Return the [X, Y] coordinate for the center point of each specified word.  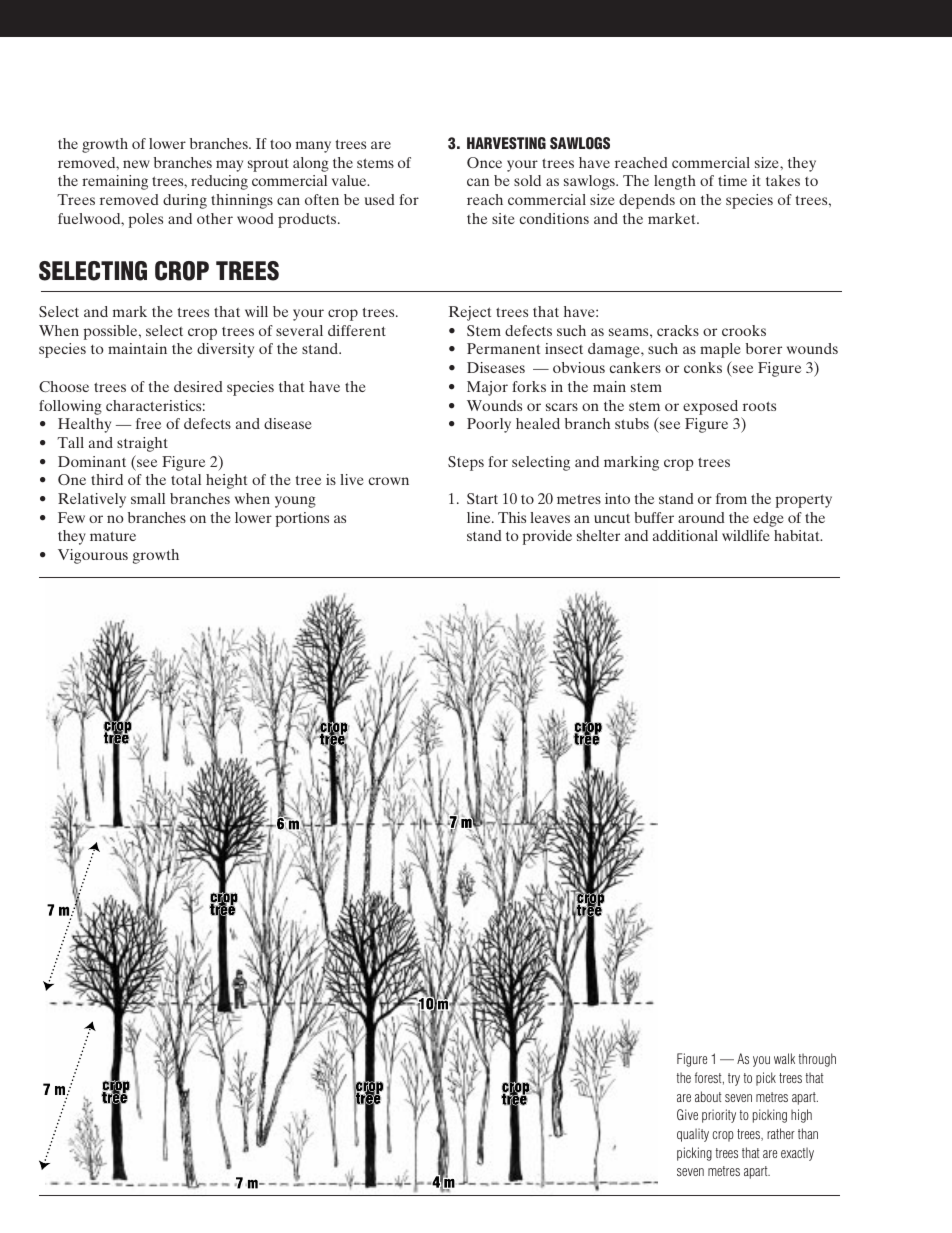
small [148, 498]
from [731, 498]
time [732, 180]
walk [784, 1058]
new [136, 164]
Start [482, 498]
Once [484, 162]
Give [687, 1114]
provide [547, 537]
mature [113, 536]
